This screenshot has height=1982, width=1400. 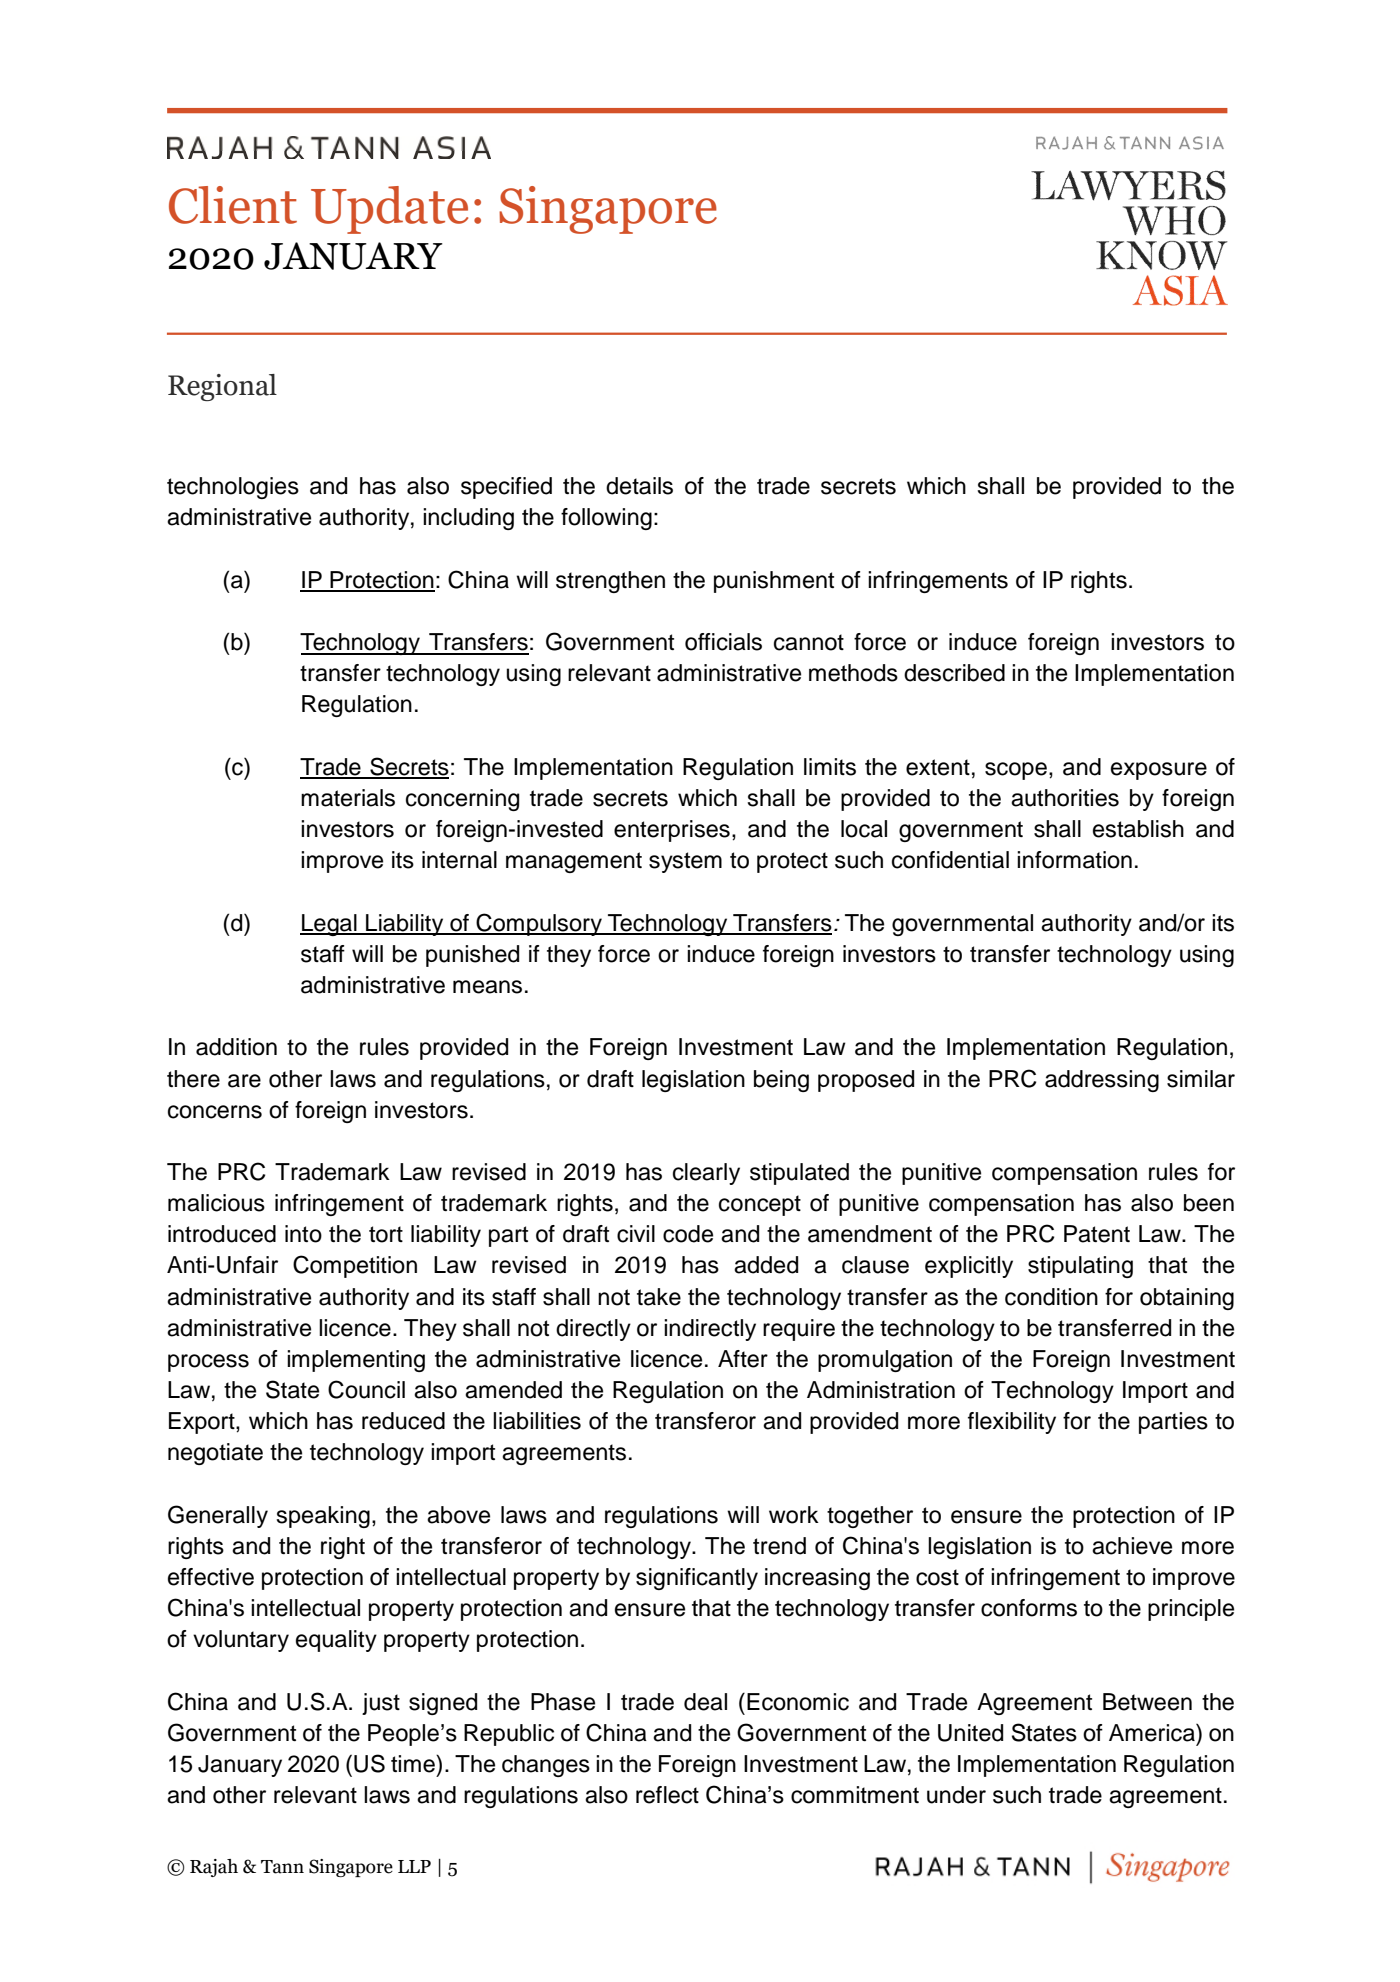 What do you see at coordinates (348, 798) in the screenshot?
I see `materials` at bounding box center [348, 798].
